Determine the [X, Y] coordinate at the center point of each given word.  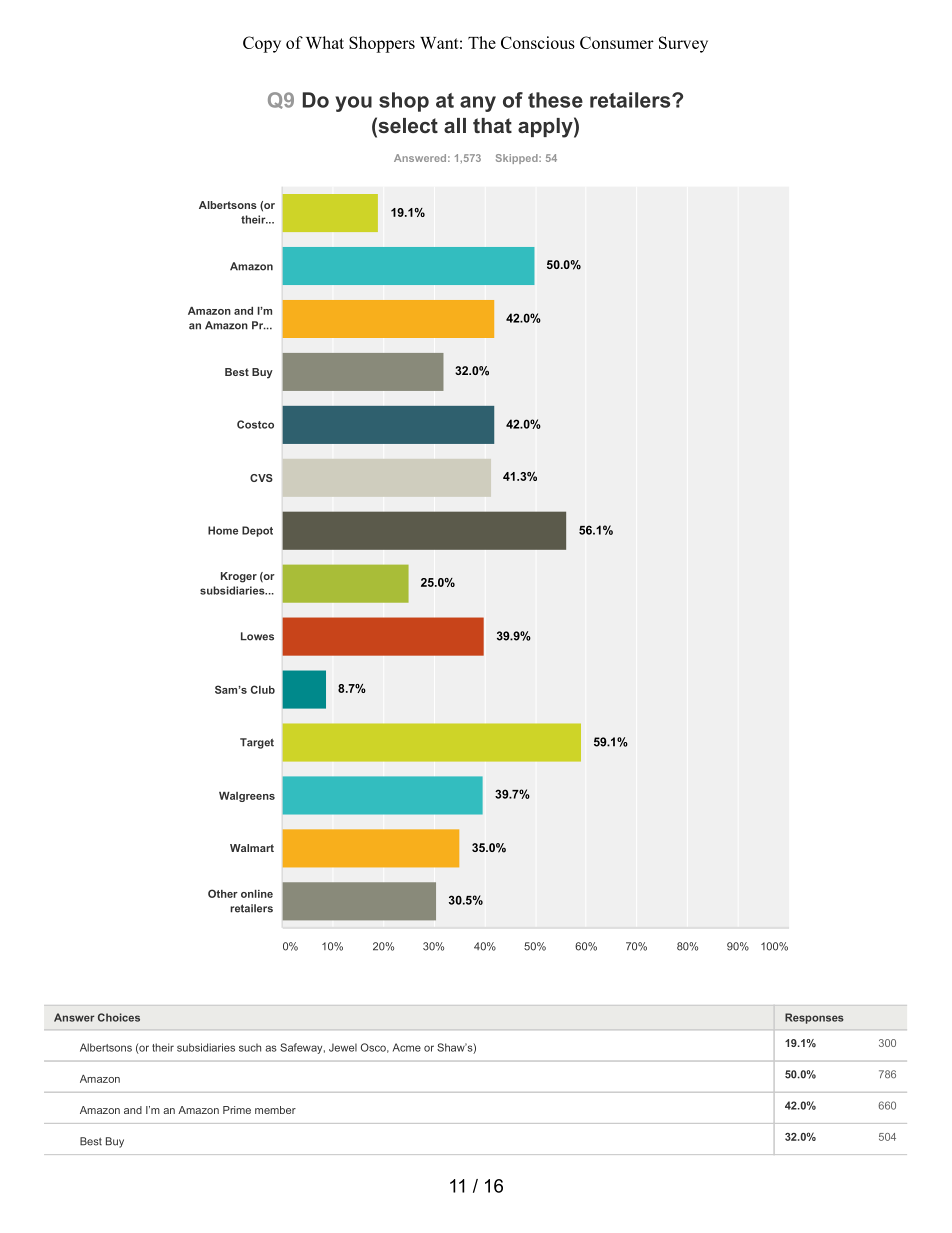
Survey [683, 44]
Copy [262, 44]
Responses [814, 1018]
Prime [237, 1110]
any [478, 104]
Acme [407, 1047]
